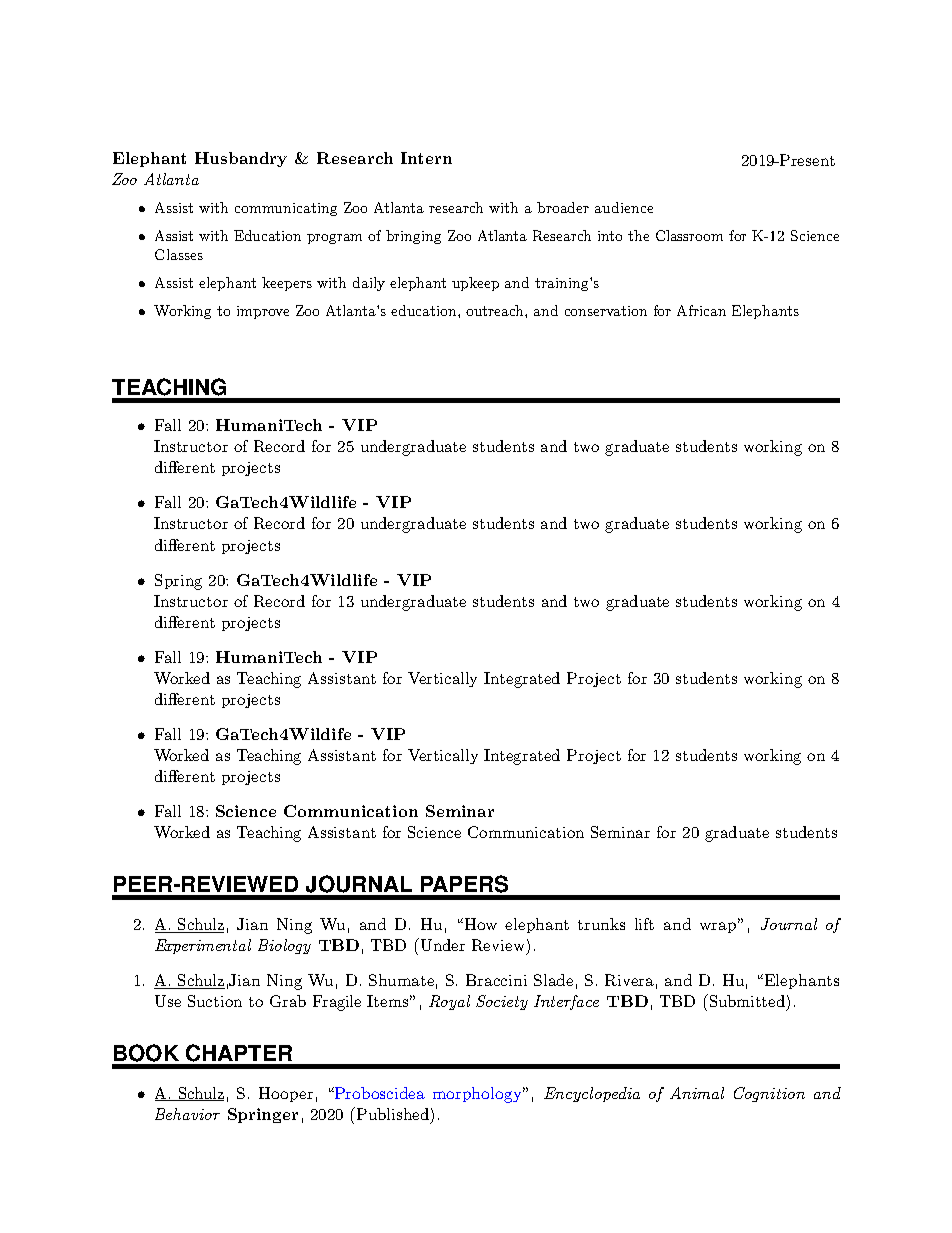  What do you see at coordinates (426, 158) in the screenshot?
I see `Intern` at bounding box center [426, 158].
